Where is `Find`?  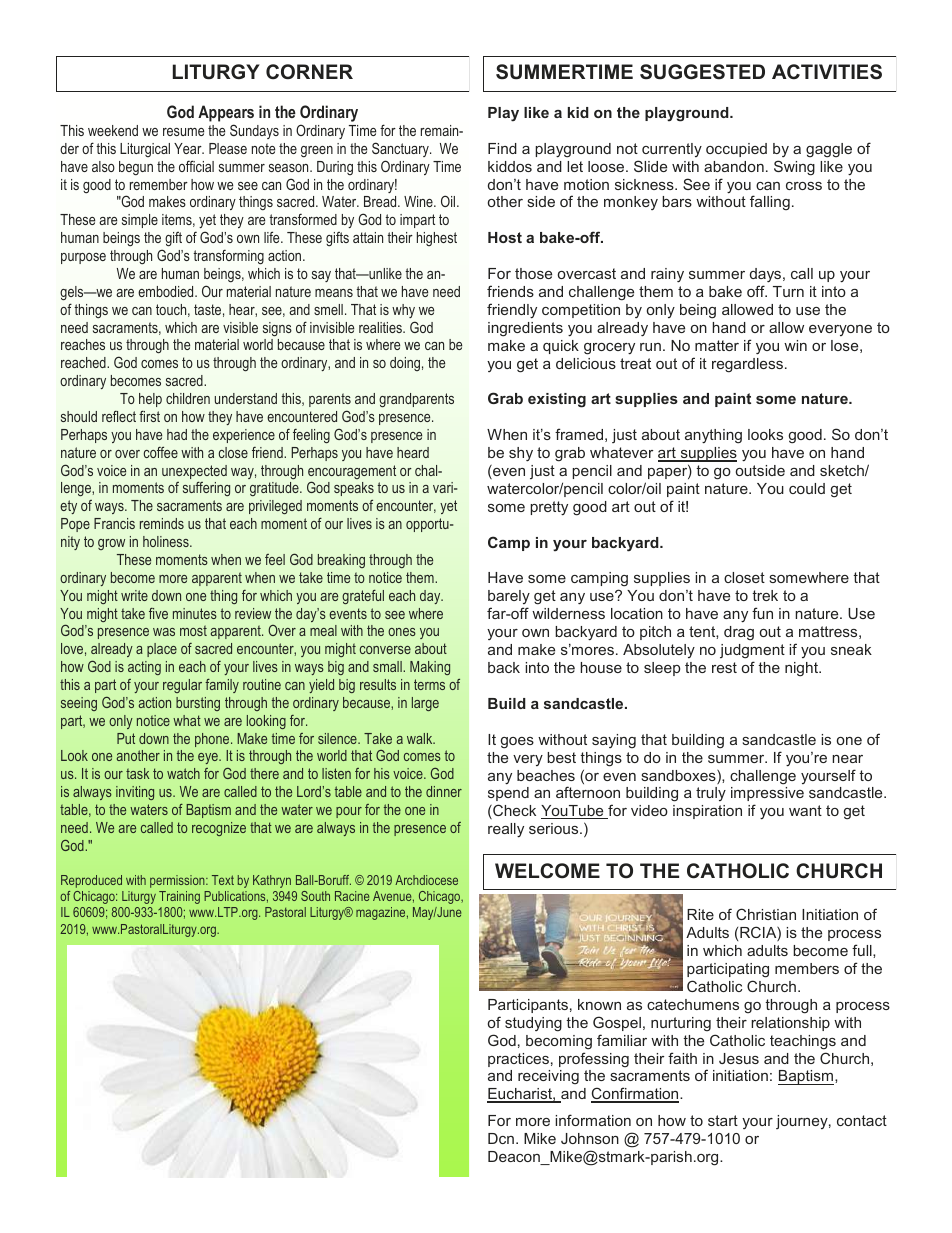 Find is located at coordinates (502, 148).
